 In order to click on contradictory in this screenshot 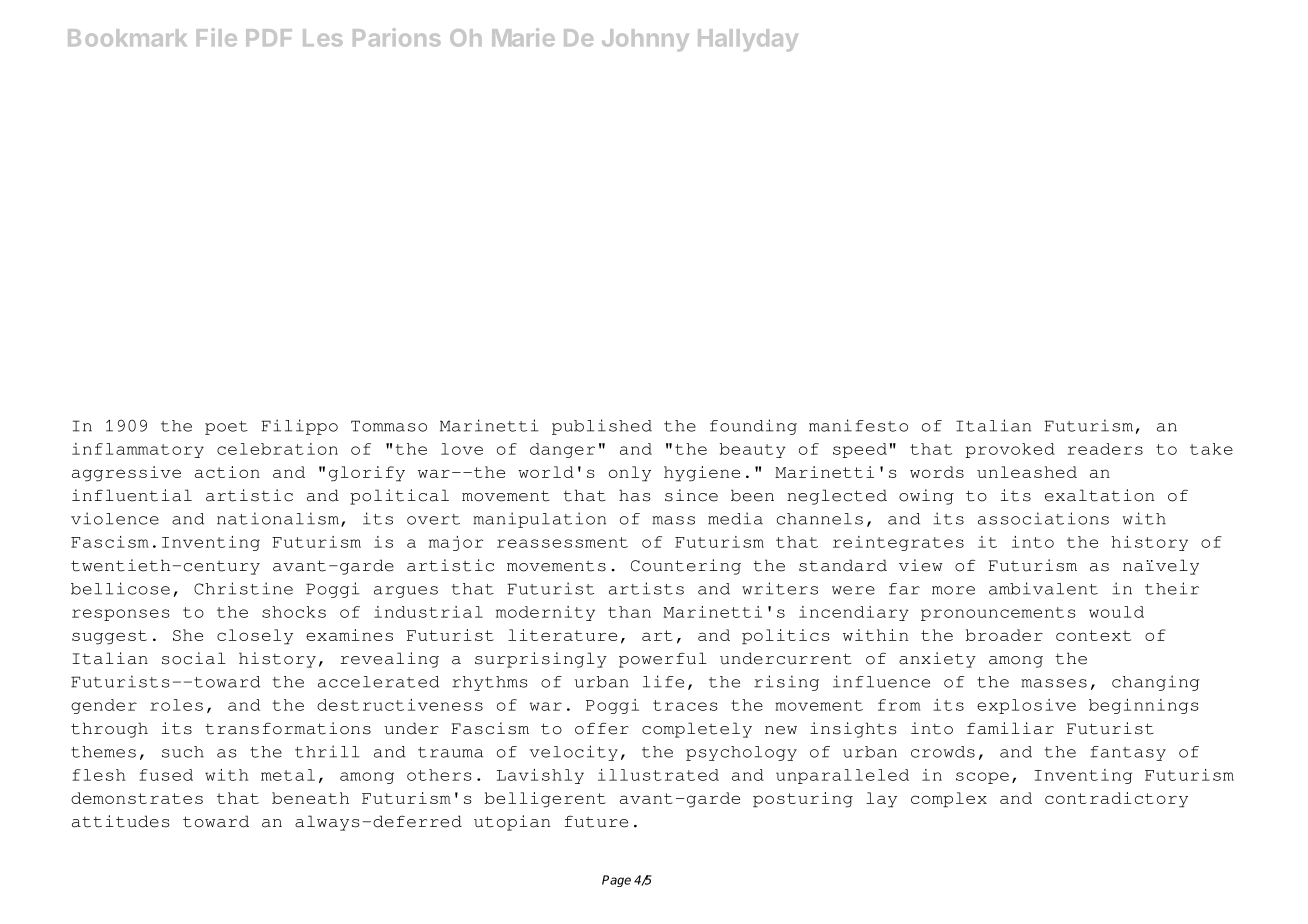, I will do `click(1116, 800)`.
